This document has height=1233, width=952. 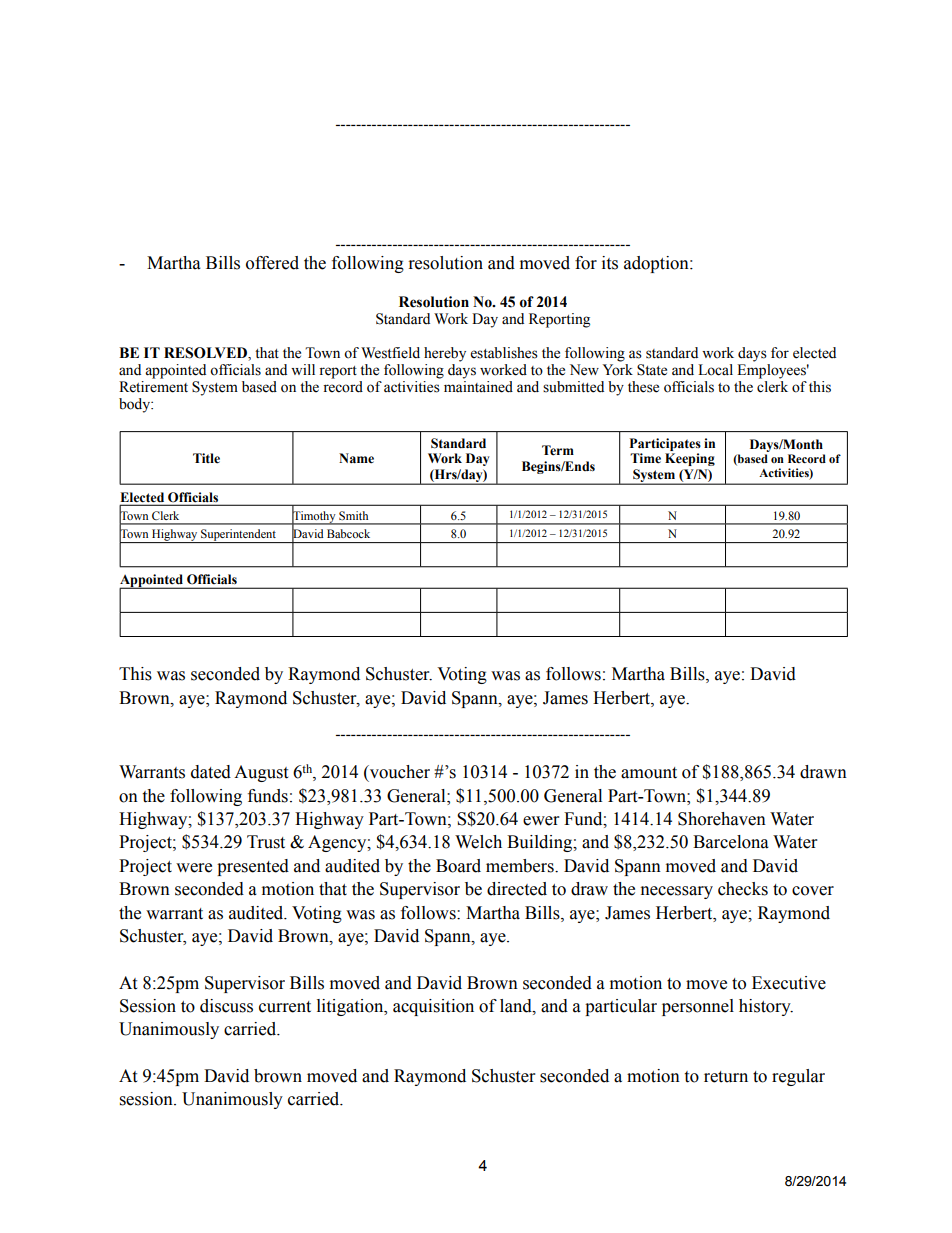 I want to click on Barcelona, so click(x=731, y=842).
